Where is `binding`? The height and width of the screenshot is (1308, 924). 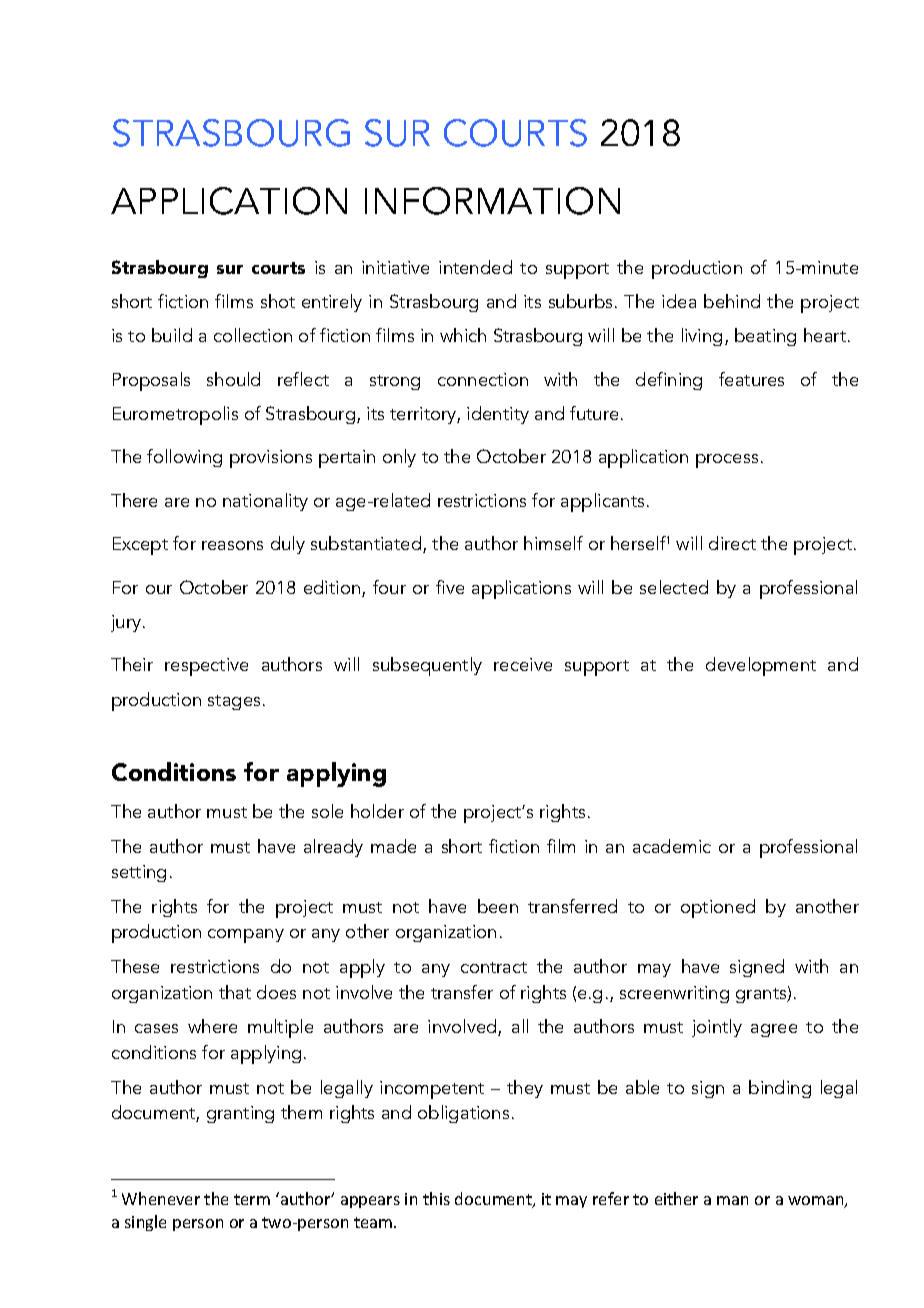
binding is located at coordinates (780, 1089).
